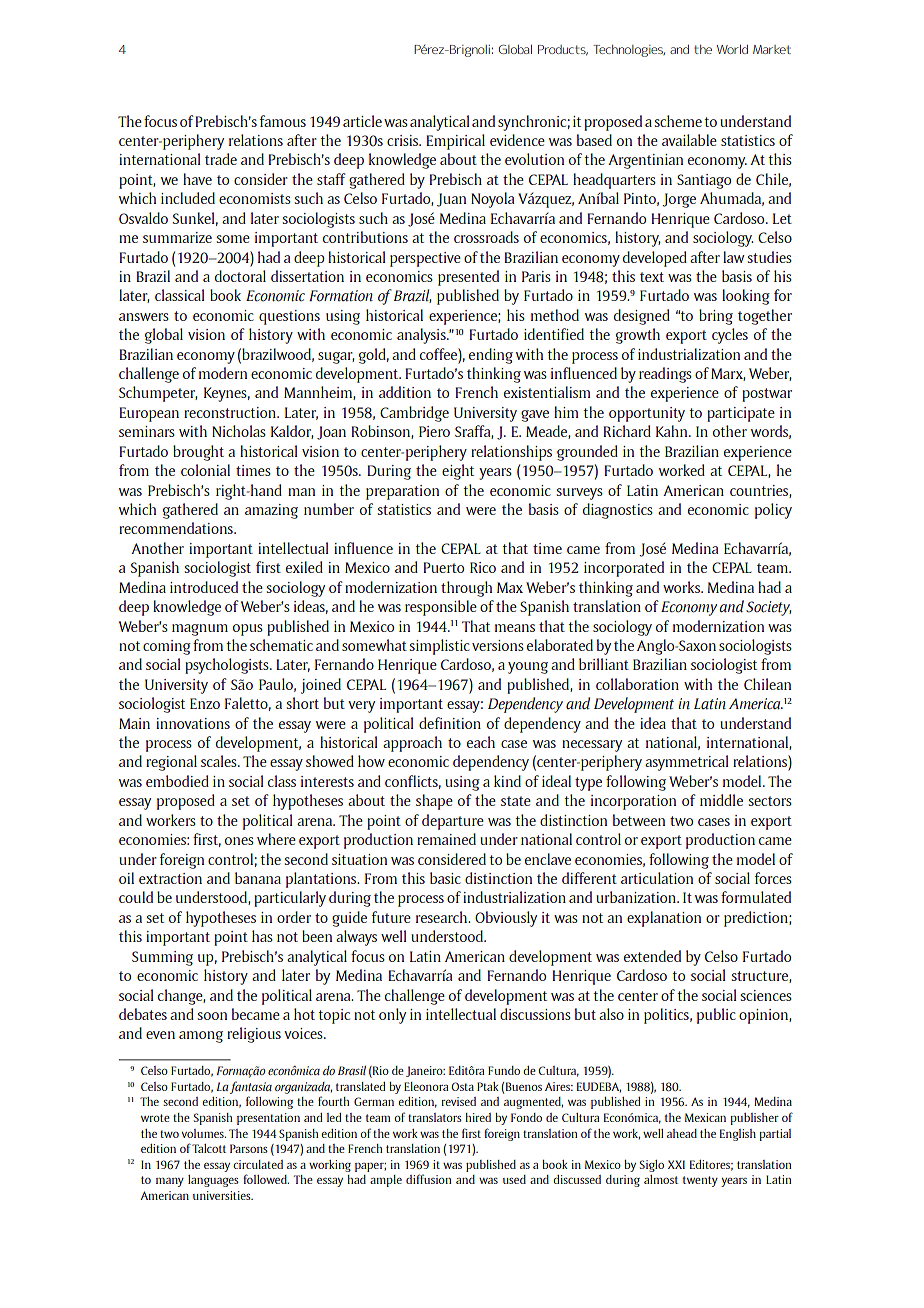 The image size is (924, 1308). I want to click on extraction, so click(170, 878).
